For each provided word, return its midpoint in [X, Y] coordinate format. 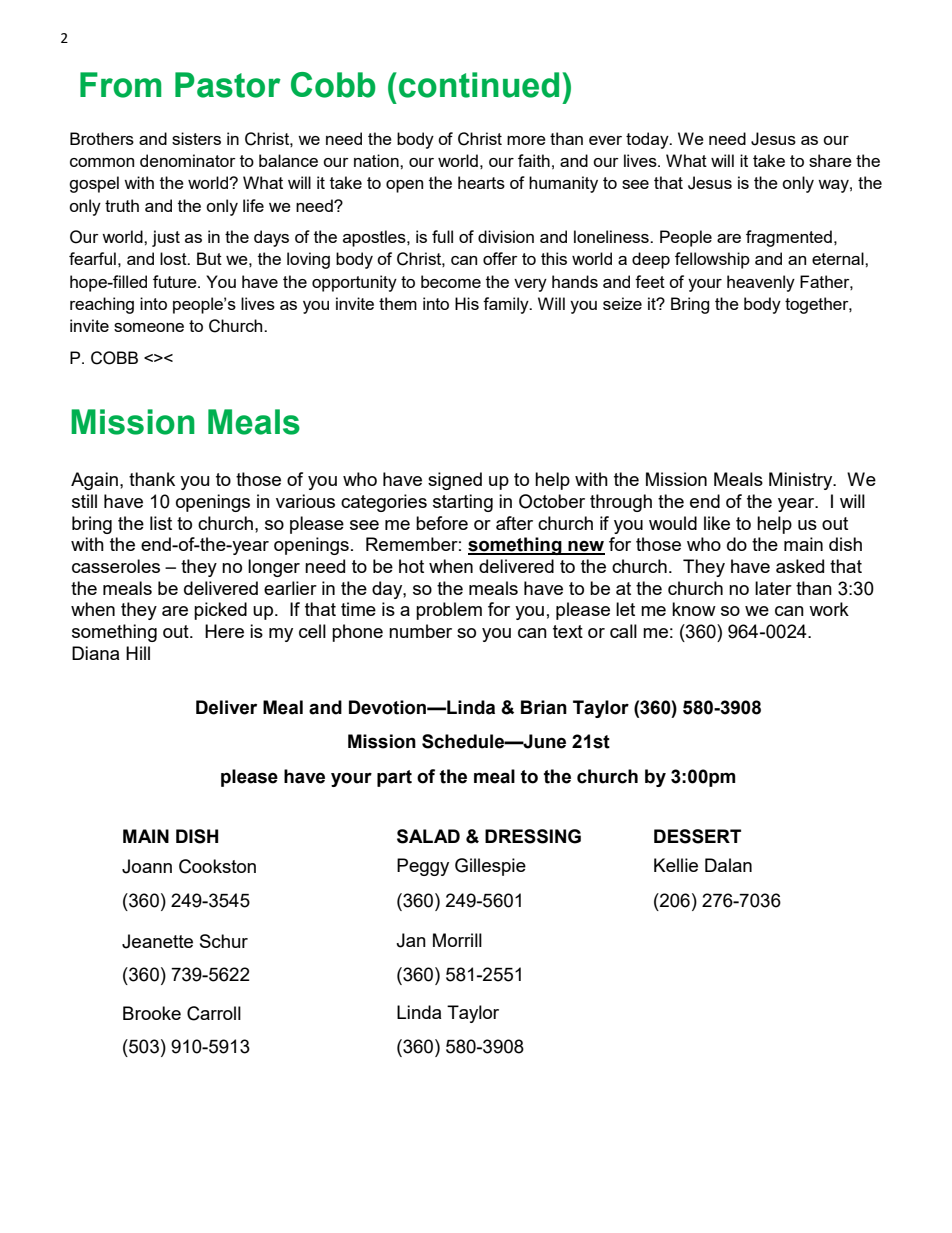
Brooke [152, 1013]
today [648, 140]
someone [149, 327]
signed [455, 481]
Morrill [457, 940]
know [694, 609]
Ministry [802, 481]
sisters [196, 138]
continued [479, 85]
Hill [138, 653]
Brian [544, 707]
